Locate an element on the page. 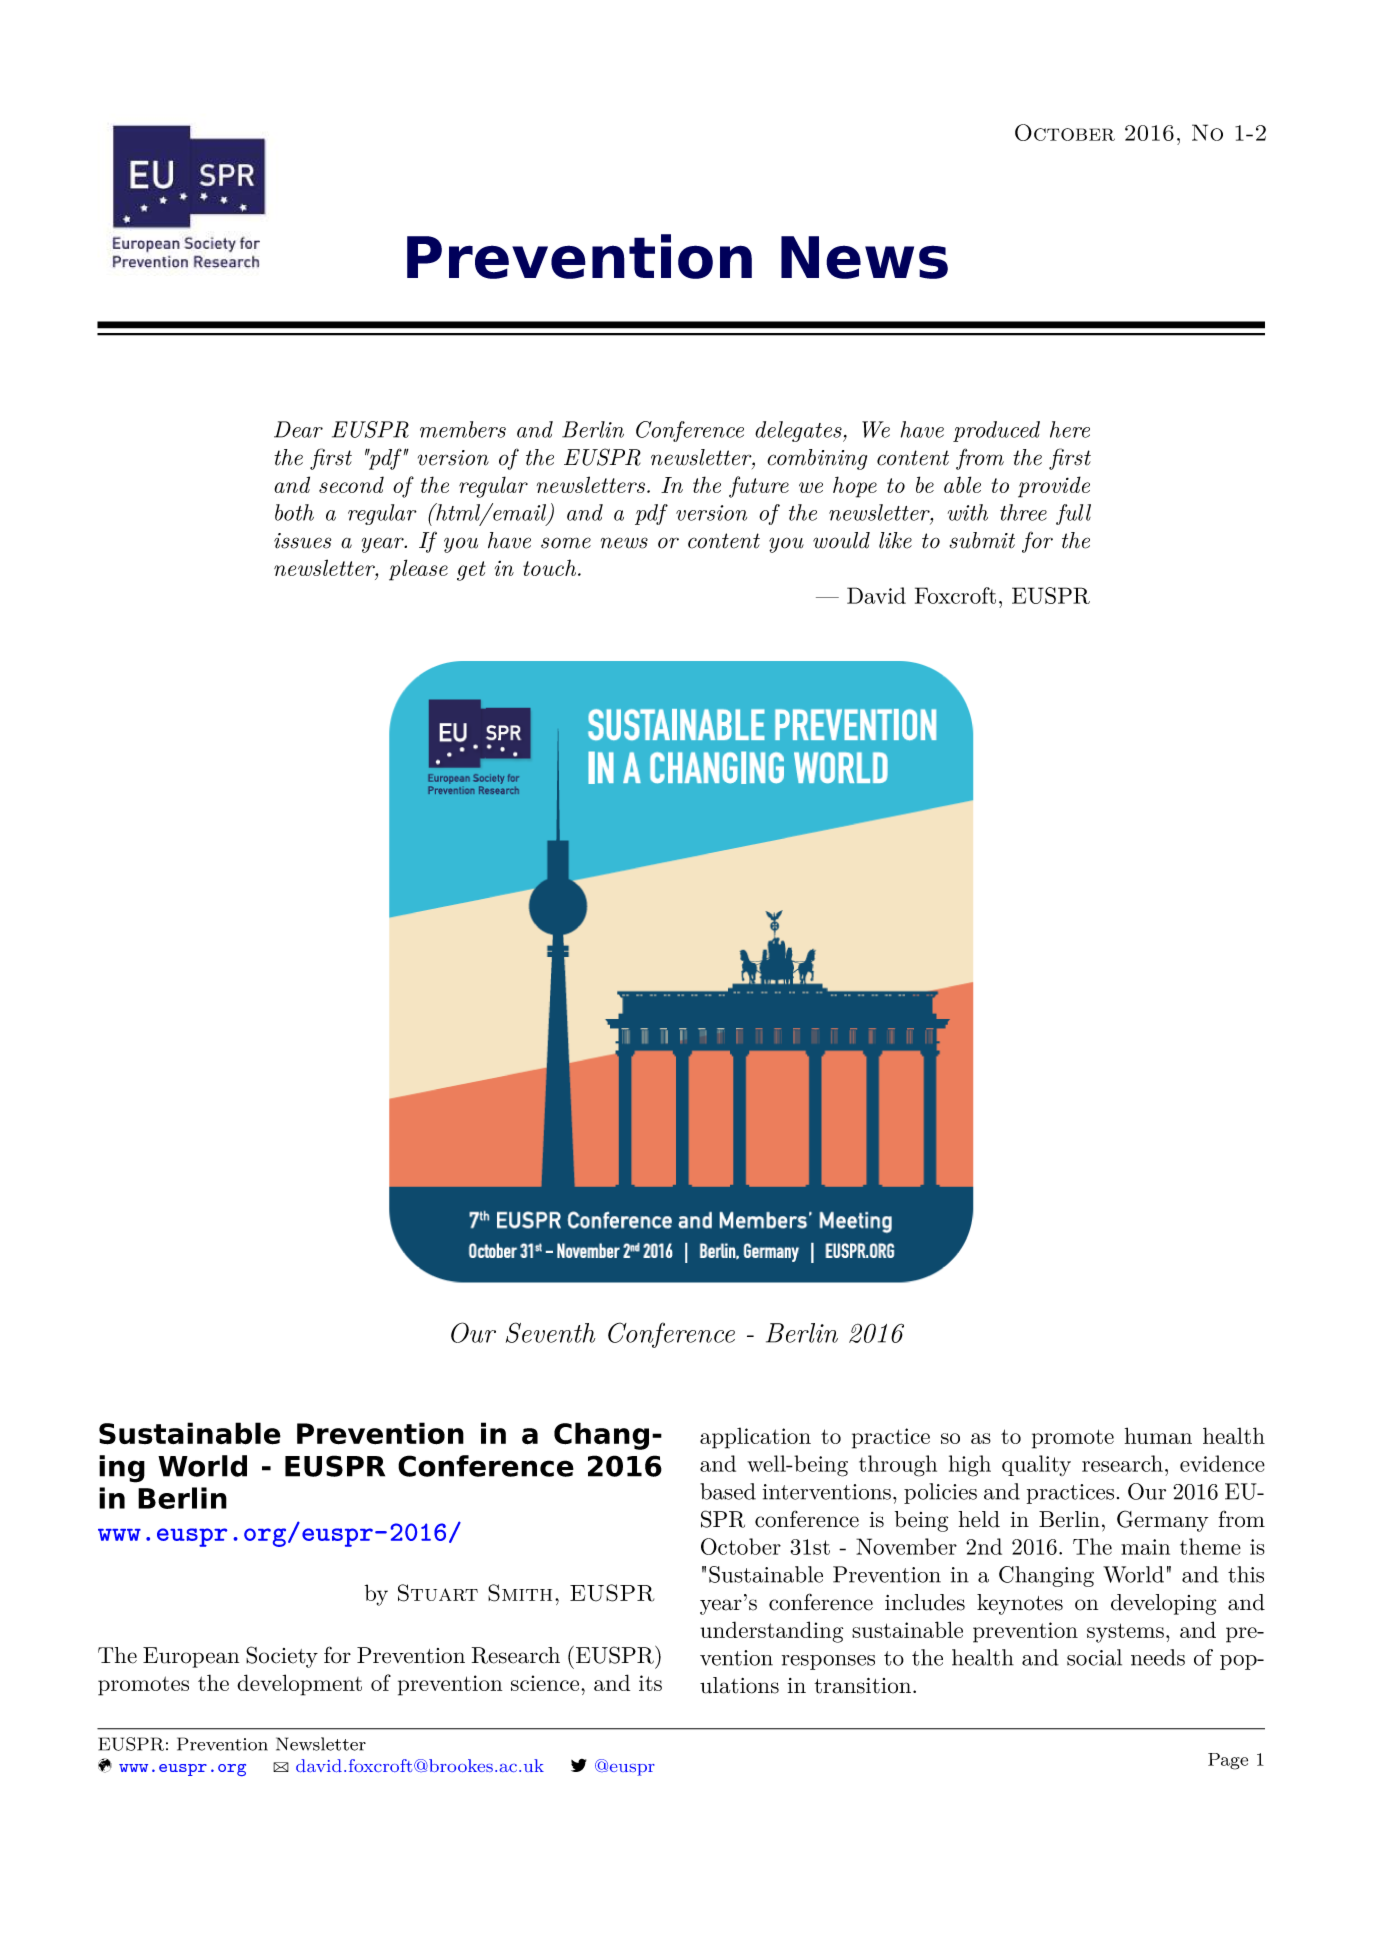 Image resolution: width=1379 pixels, height=1950 pixels. application is located at coordinates (755, 1438).
